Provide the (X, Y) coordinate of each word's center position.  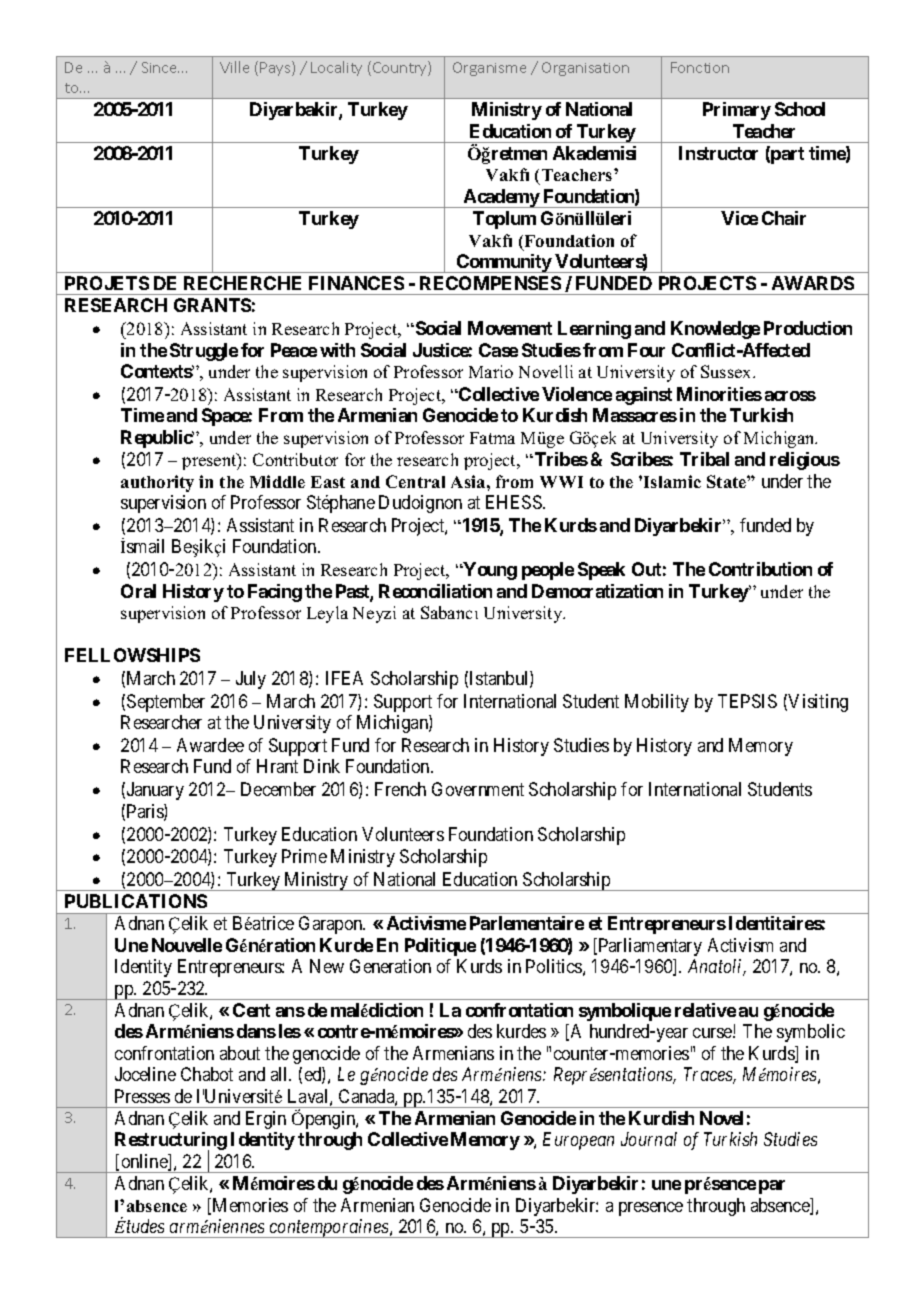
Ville (234, 67)
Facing (275, 593)
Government (478, 789)
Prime (304, 856)
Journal (649, 1139)
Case (498, 350)
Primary (737, 111)
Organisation (585, 69)
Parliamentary (649, 947)
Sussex (727, 371)
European (578, 1141)
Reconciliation (435, 591)
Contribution (760, 569)
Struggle (204, 352)
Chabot (207, 1074)
